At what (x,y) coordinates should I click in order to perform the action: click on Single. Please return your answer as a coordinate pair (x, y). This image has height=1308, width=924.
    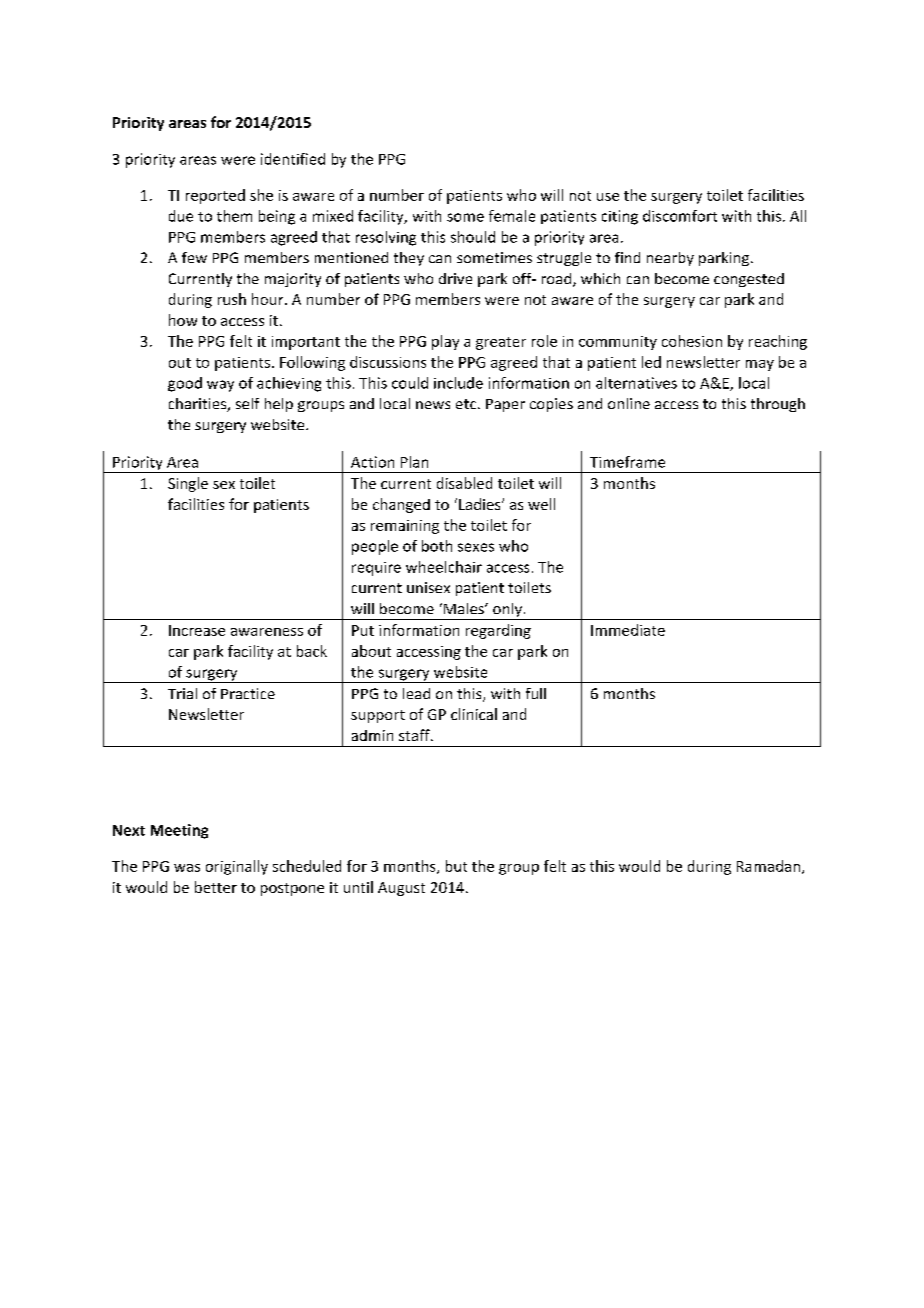
    Looking at the image, I should click on (188, 484).
